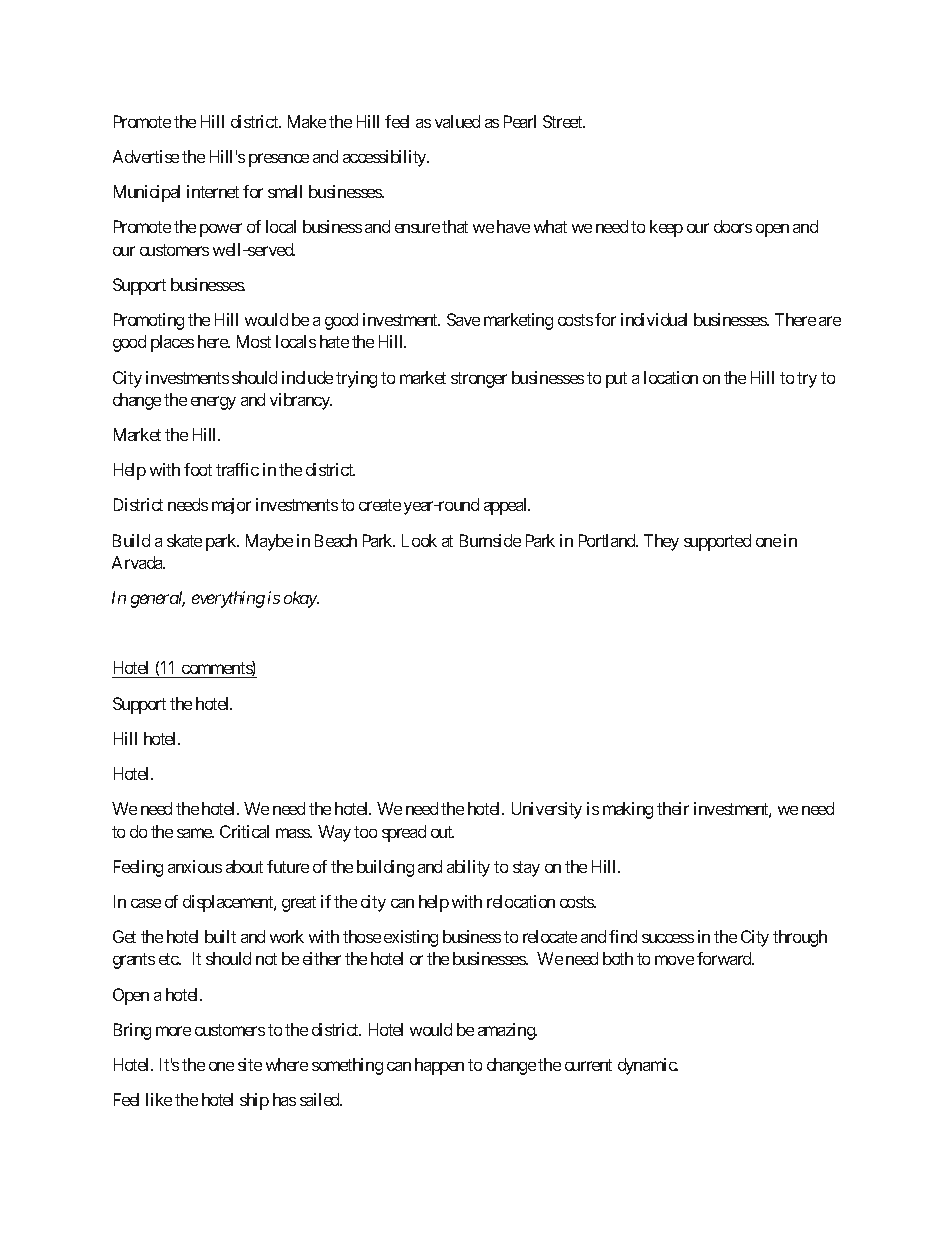 This screenshot has height=1233, width=952. I want to click on happen, so click(439, 1066).
